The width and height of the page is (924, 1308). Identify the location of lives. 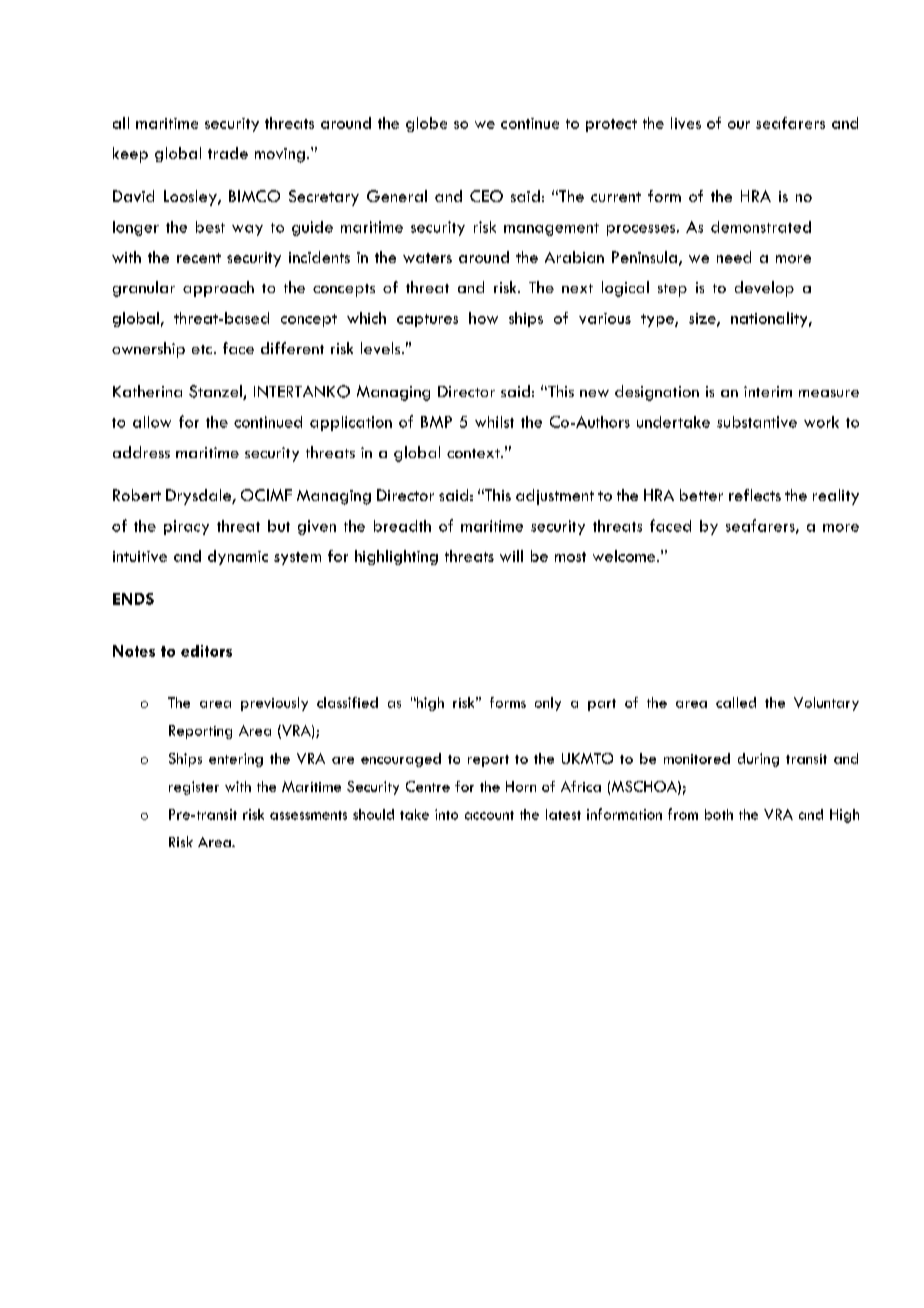
(686, 123).
